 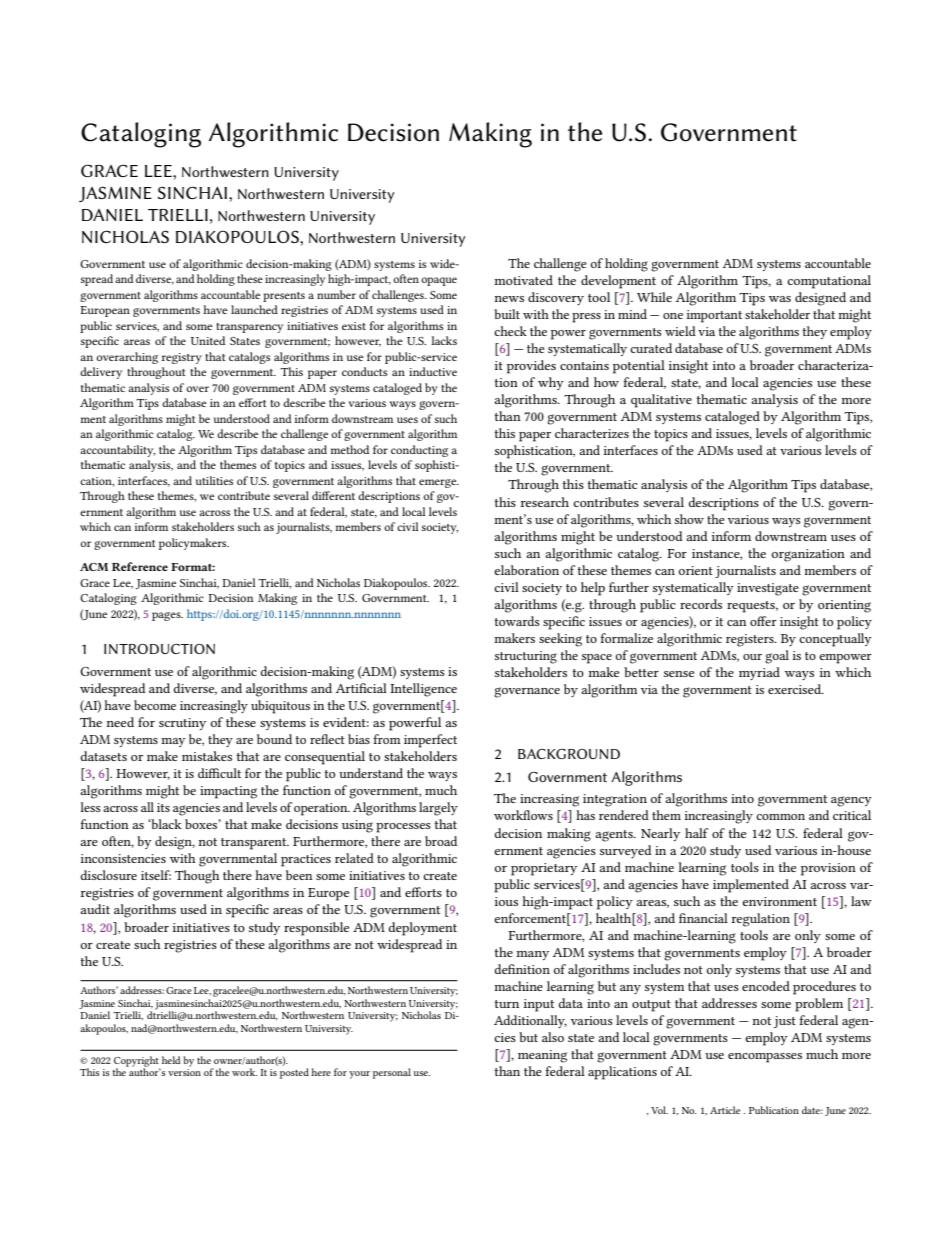 What do you see at coordinates (828, 869) in the document?
I see `provision` at bounding box center [828, 869].
